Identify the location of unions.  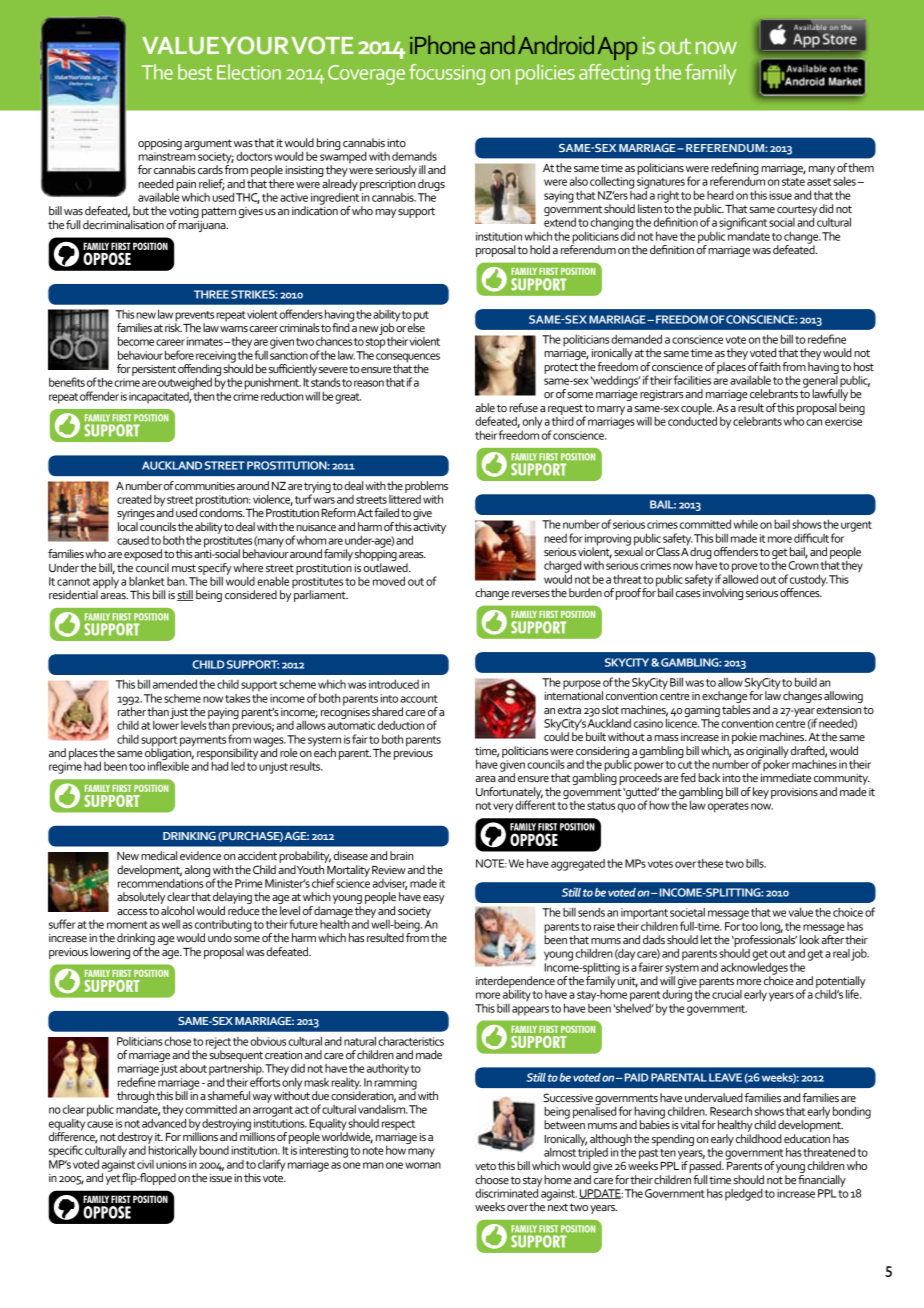
(171, 1164).
